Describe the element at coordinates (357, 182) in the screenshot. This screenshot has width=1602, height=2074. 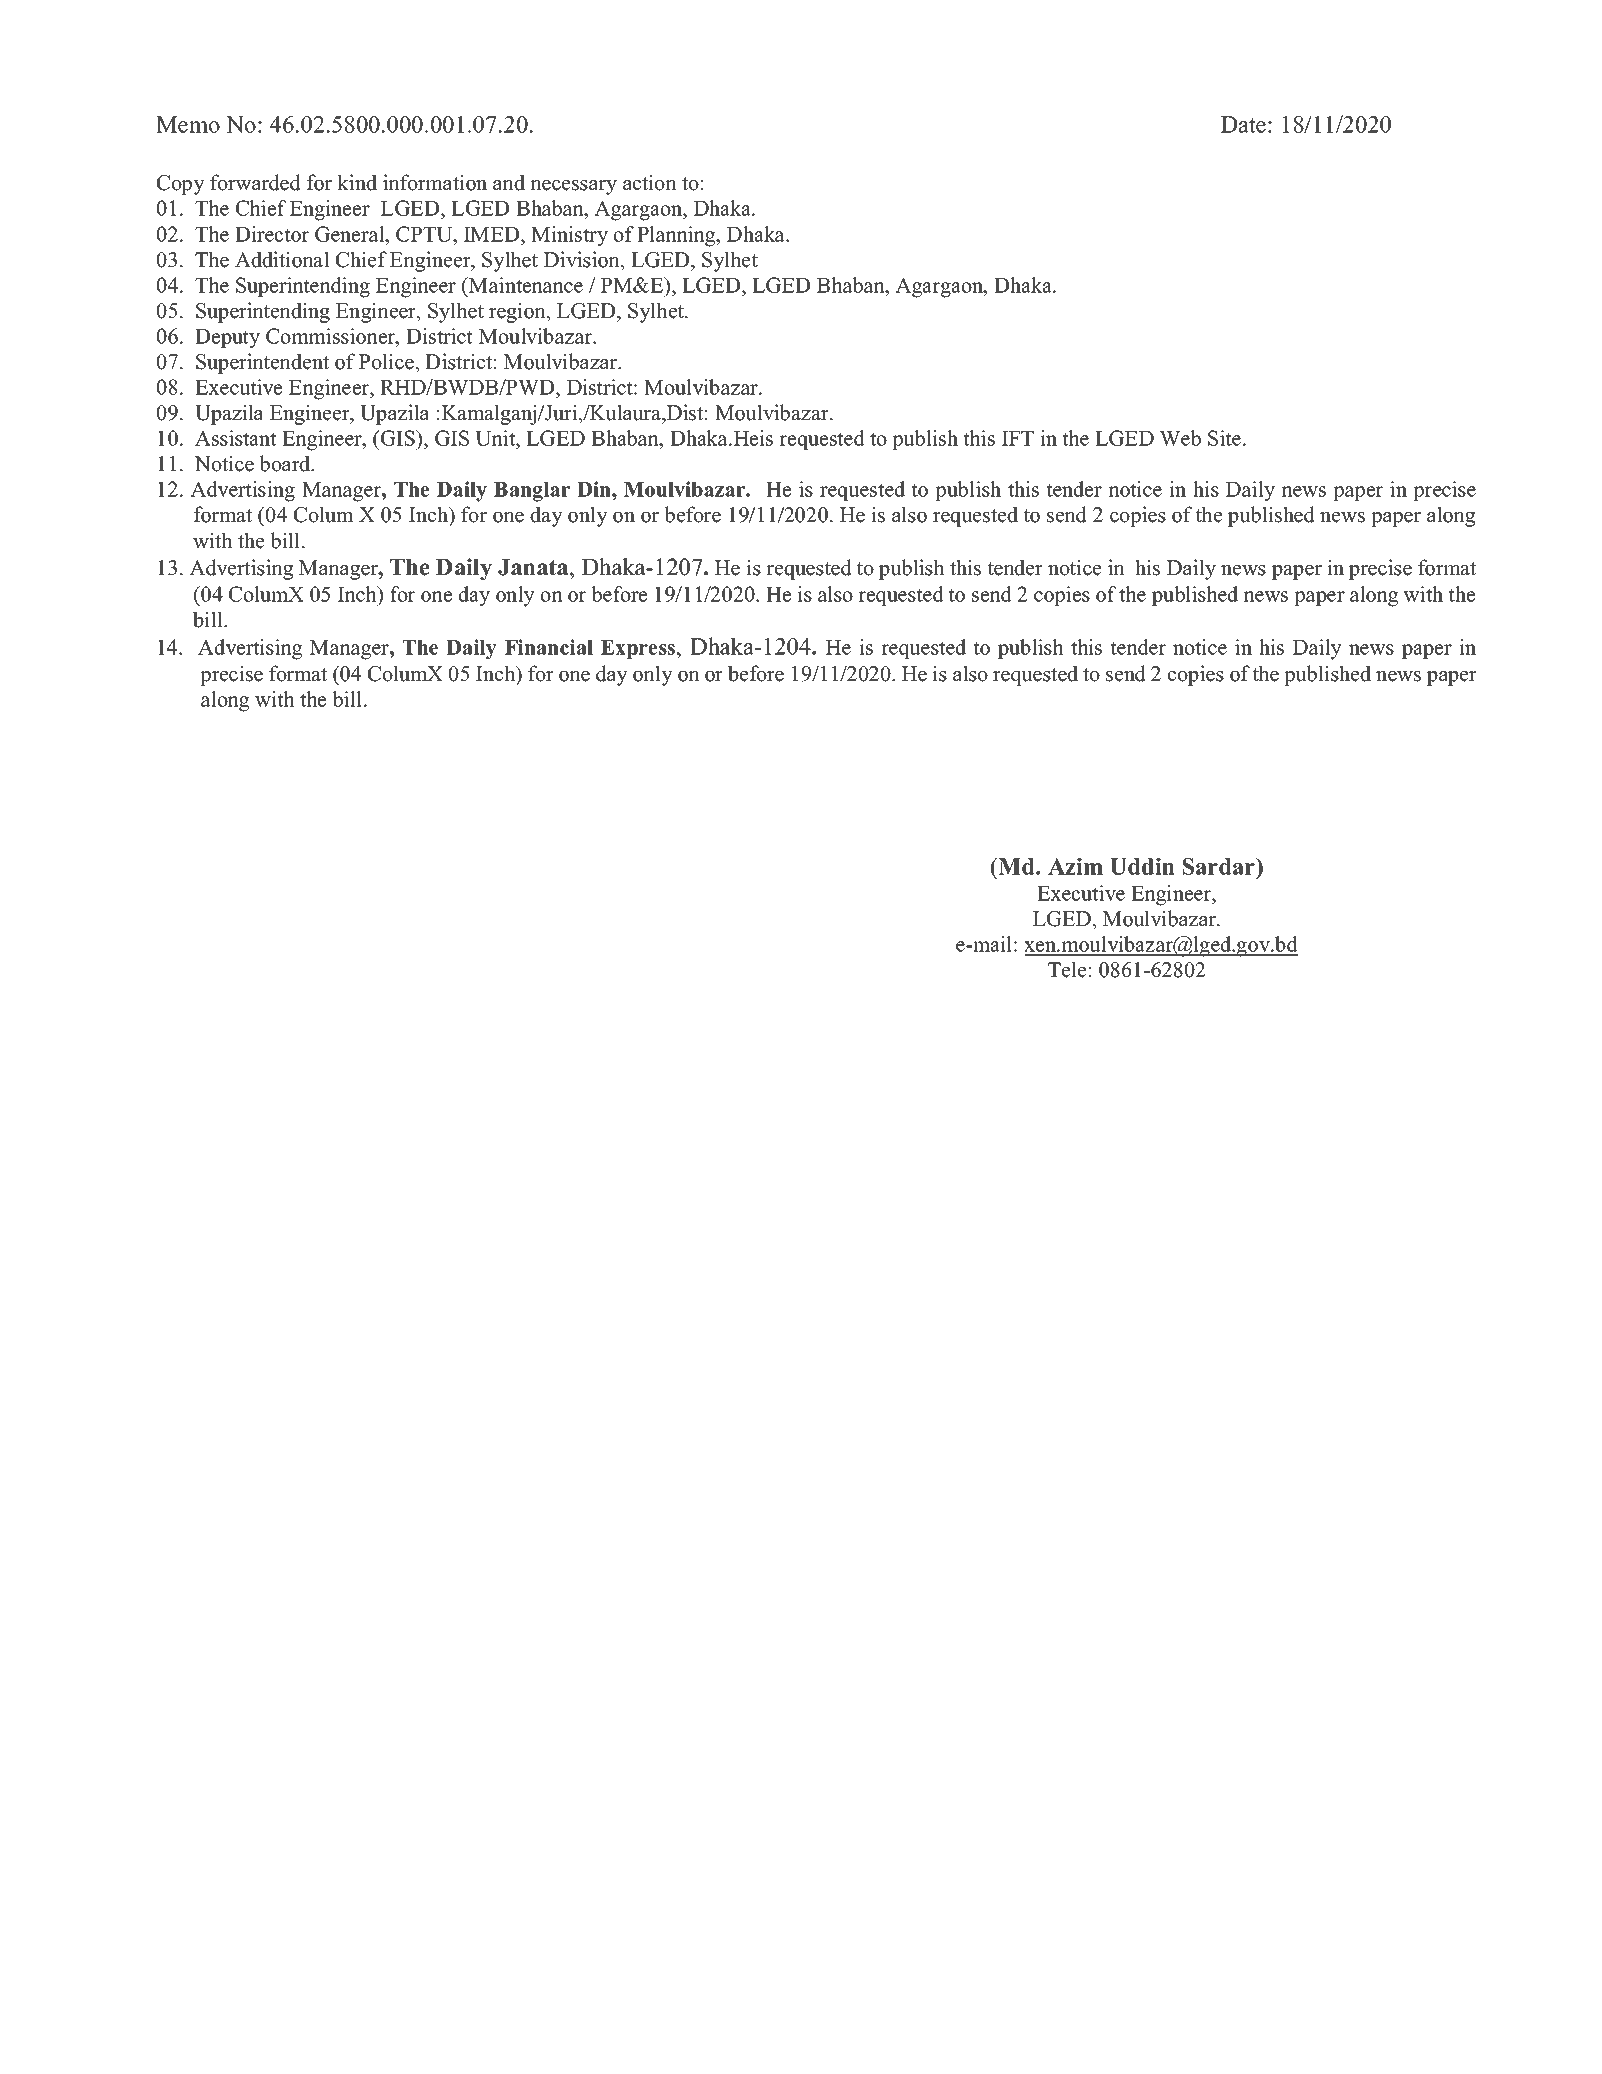
I see `kind` at that location.
